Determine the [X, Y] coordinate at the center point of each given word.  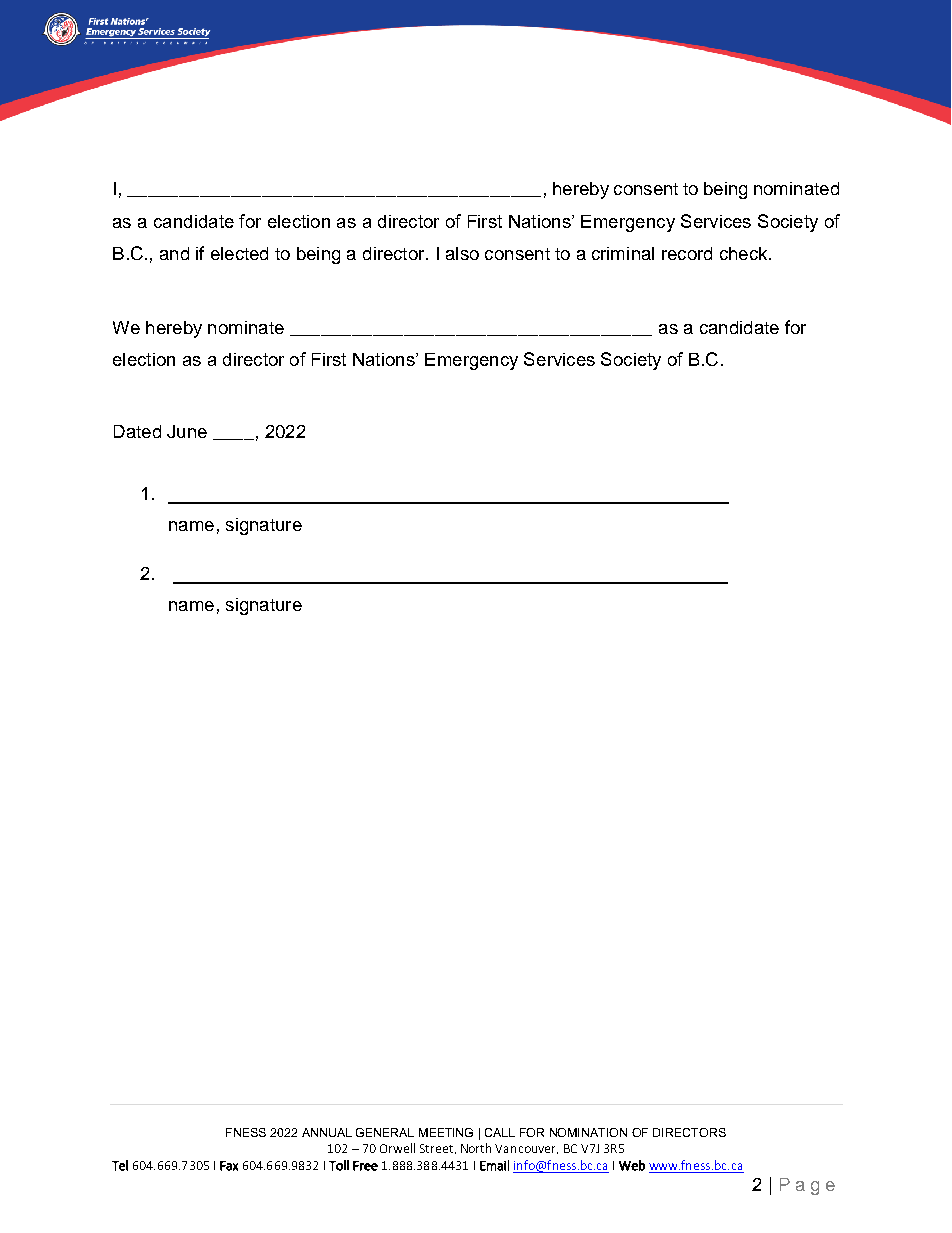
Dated [137, 431]
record [687, 253]
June [187, 431]
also [462, 253]
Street [436, 1148]
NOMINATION [588, 1132]
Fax [229, 1166]
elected [239, 253]
